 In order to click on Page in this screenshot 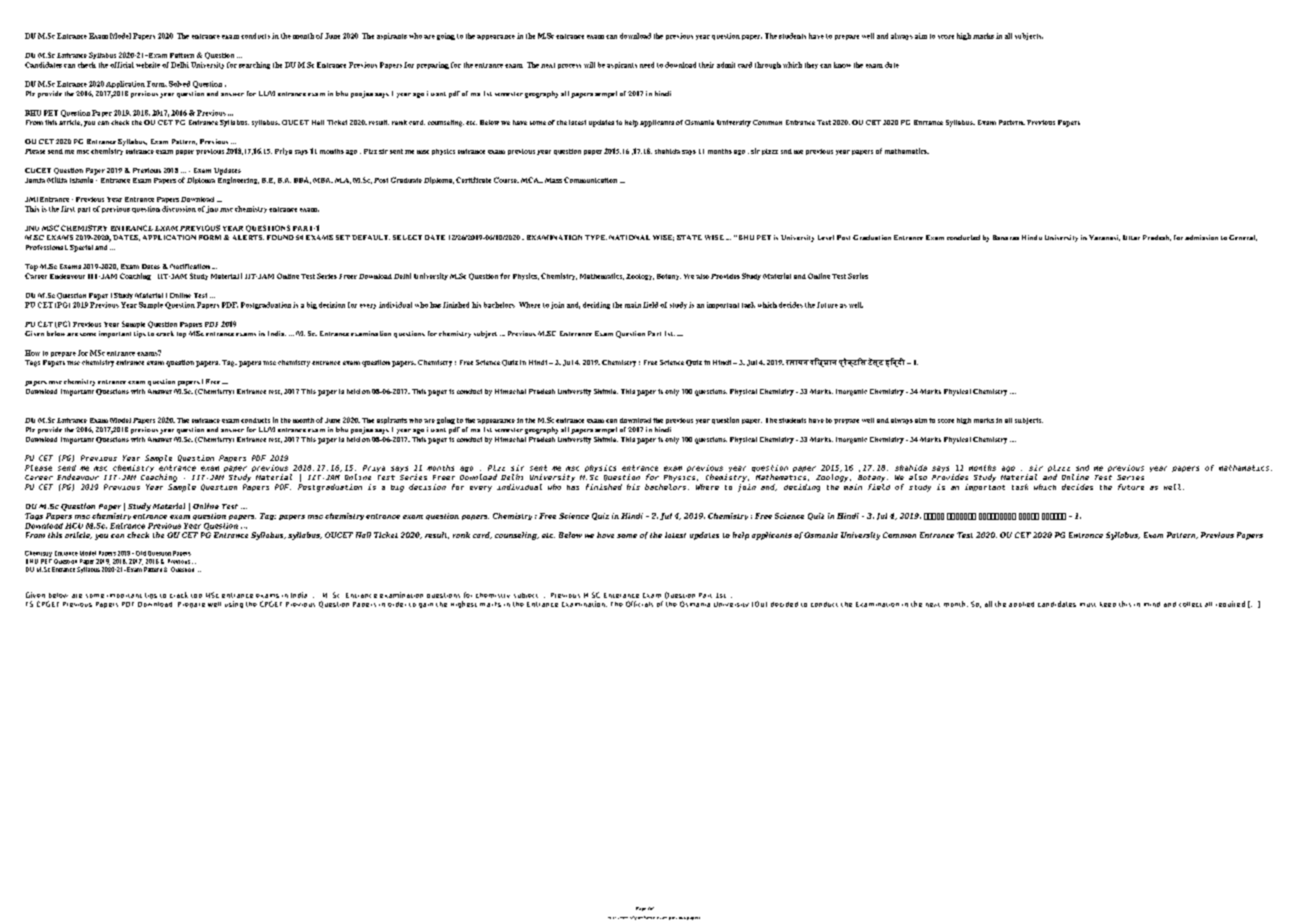, I will do `click(641, 909)`.
